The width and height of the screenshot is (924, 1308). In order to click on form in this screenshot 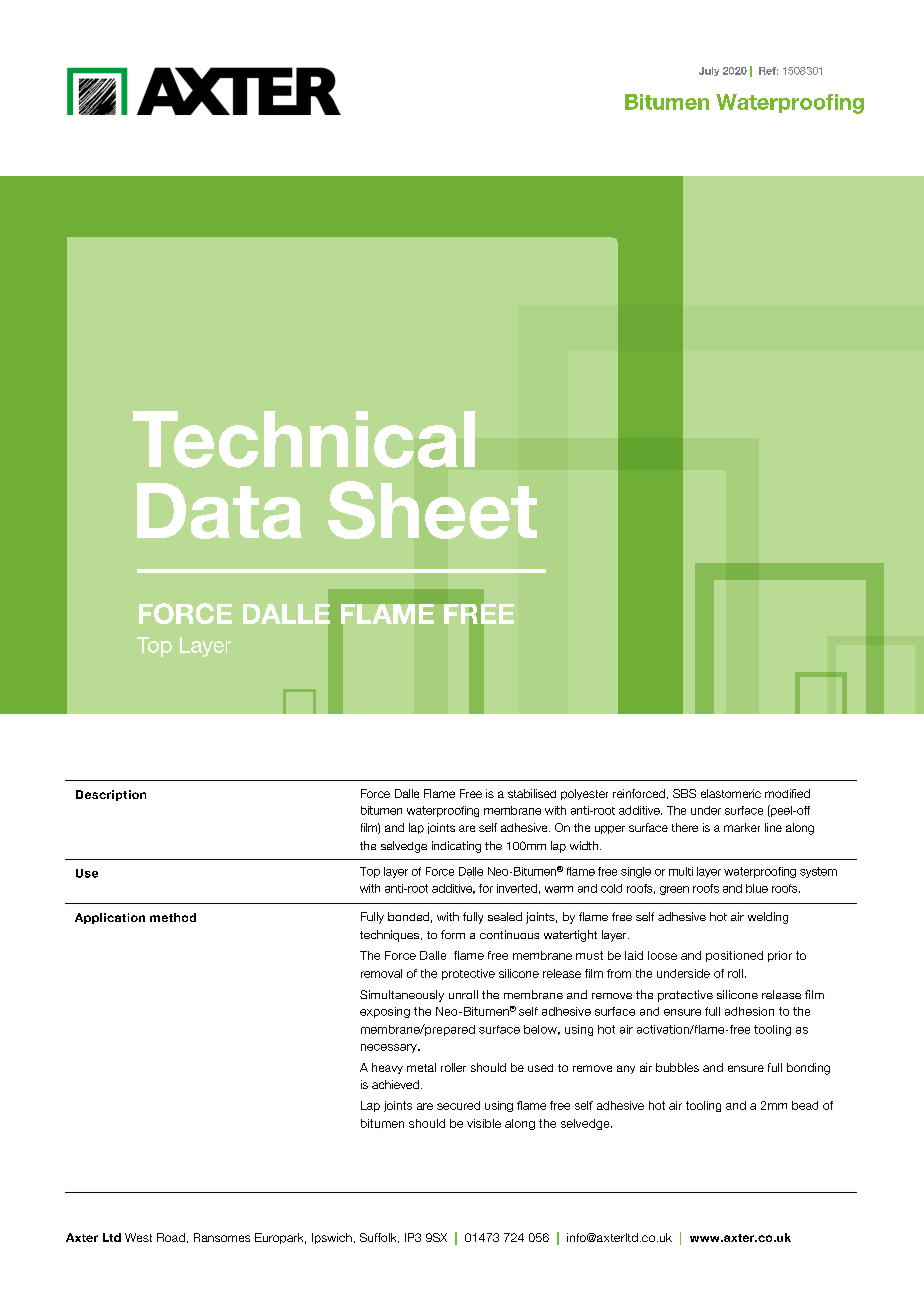, I will do `click(453, 934)`.
